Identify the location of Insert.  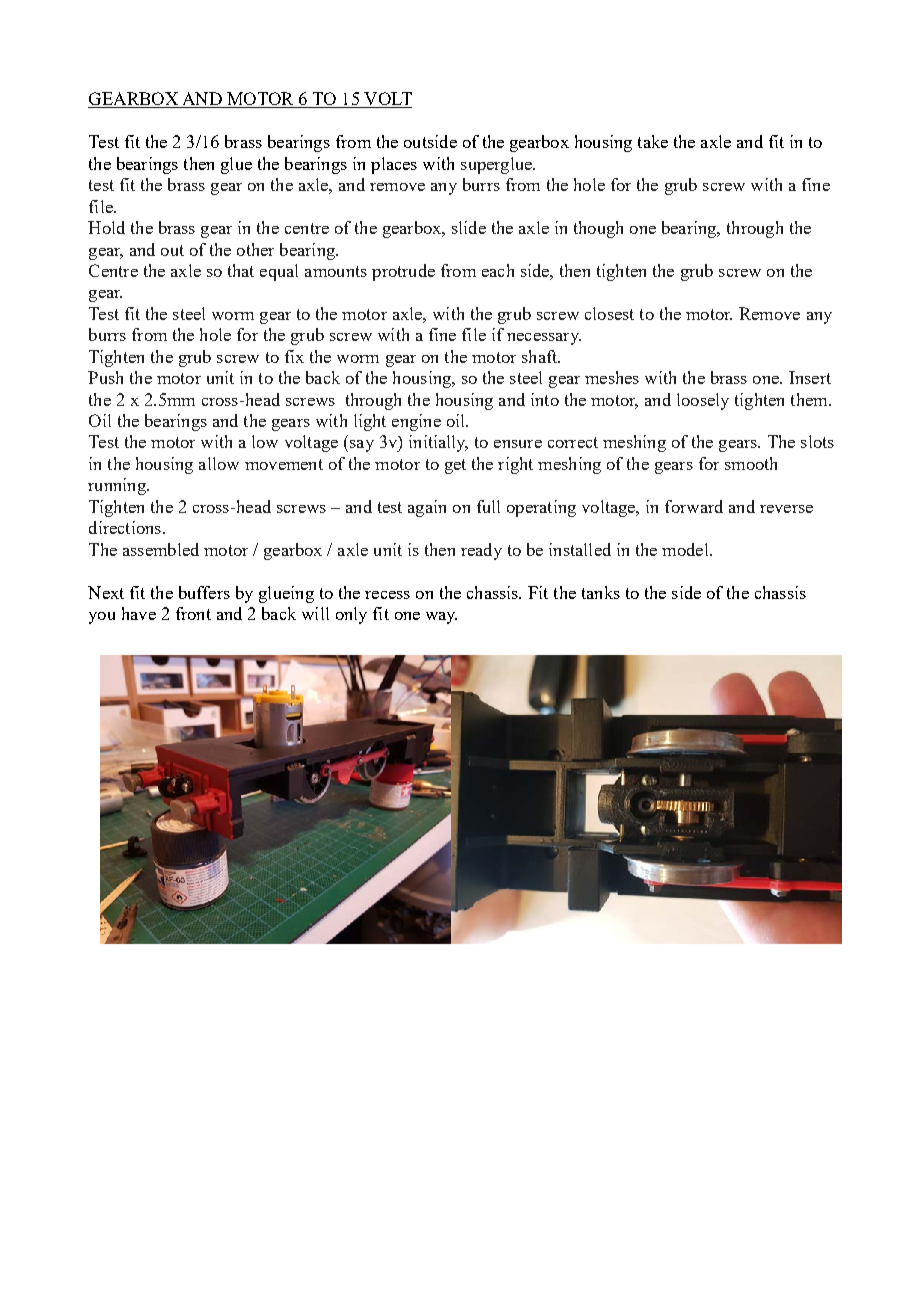
(810, 377).
